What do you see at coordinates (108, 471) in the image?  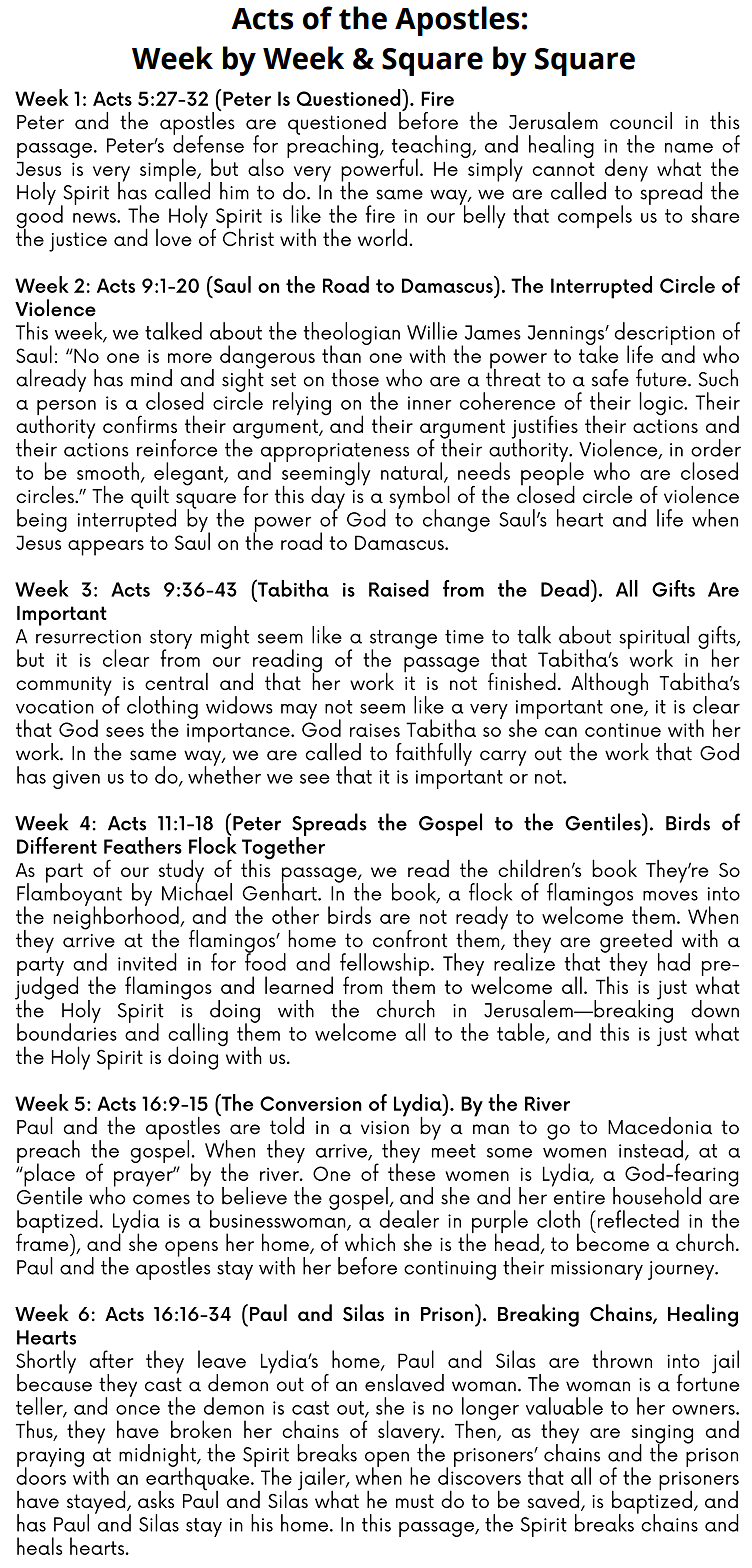 I see `smooth` at bounding box center [108, 471].
